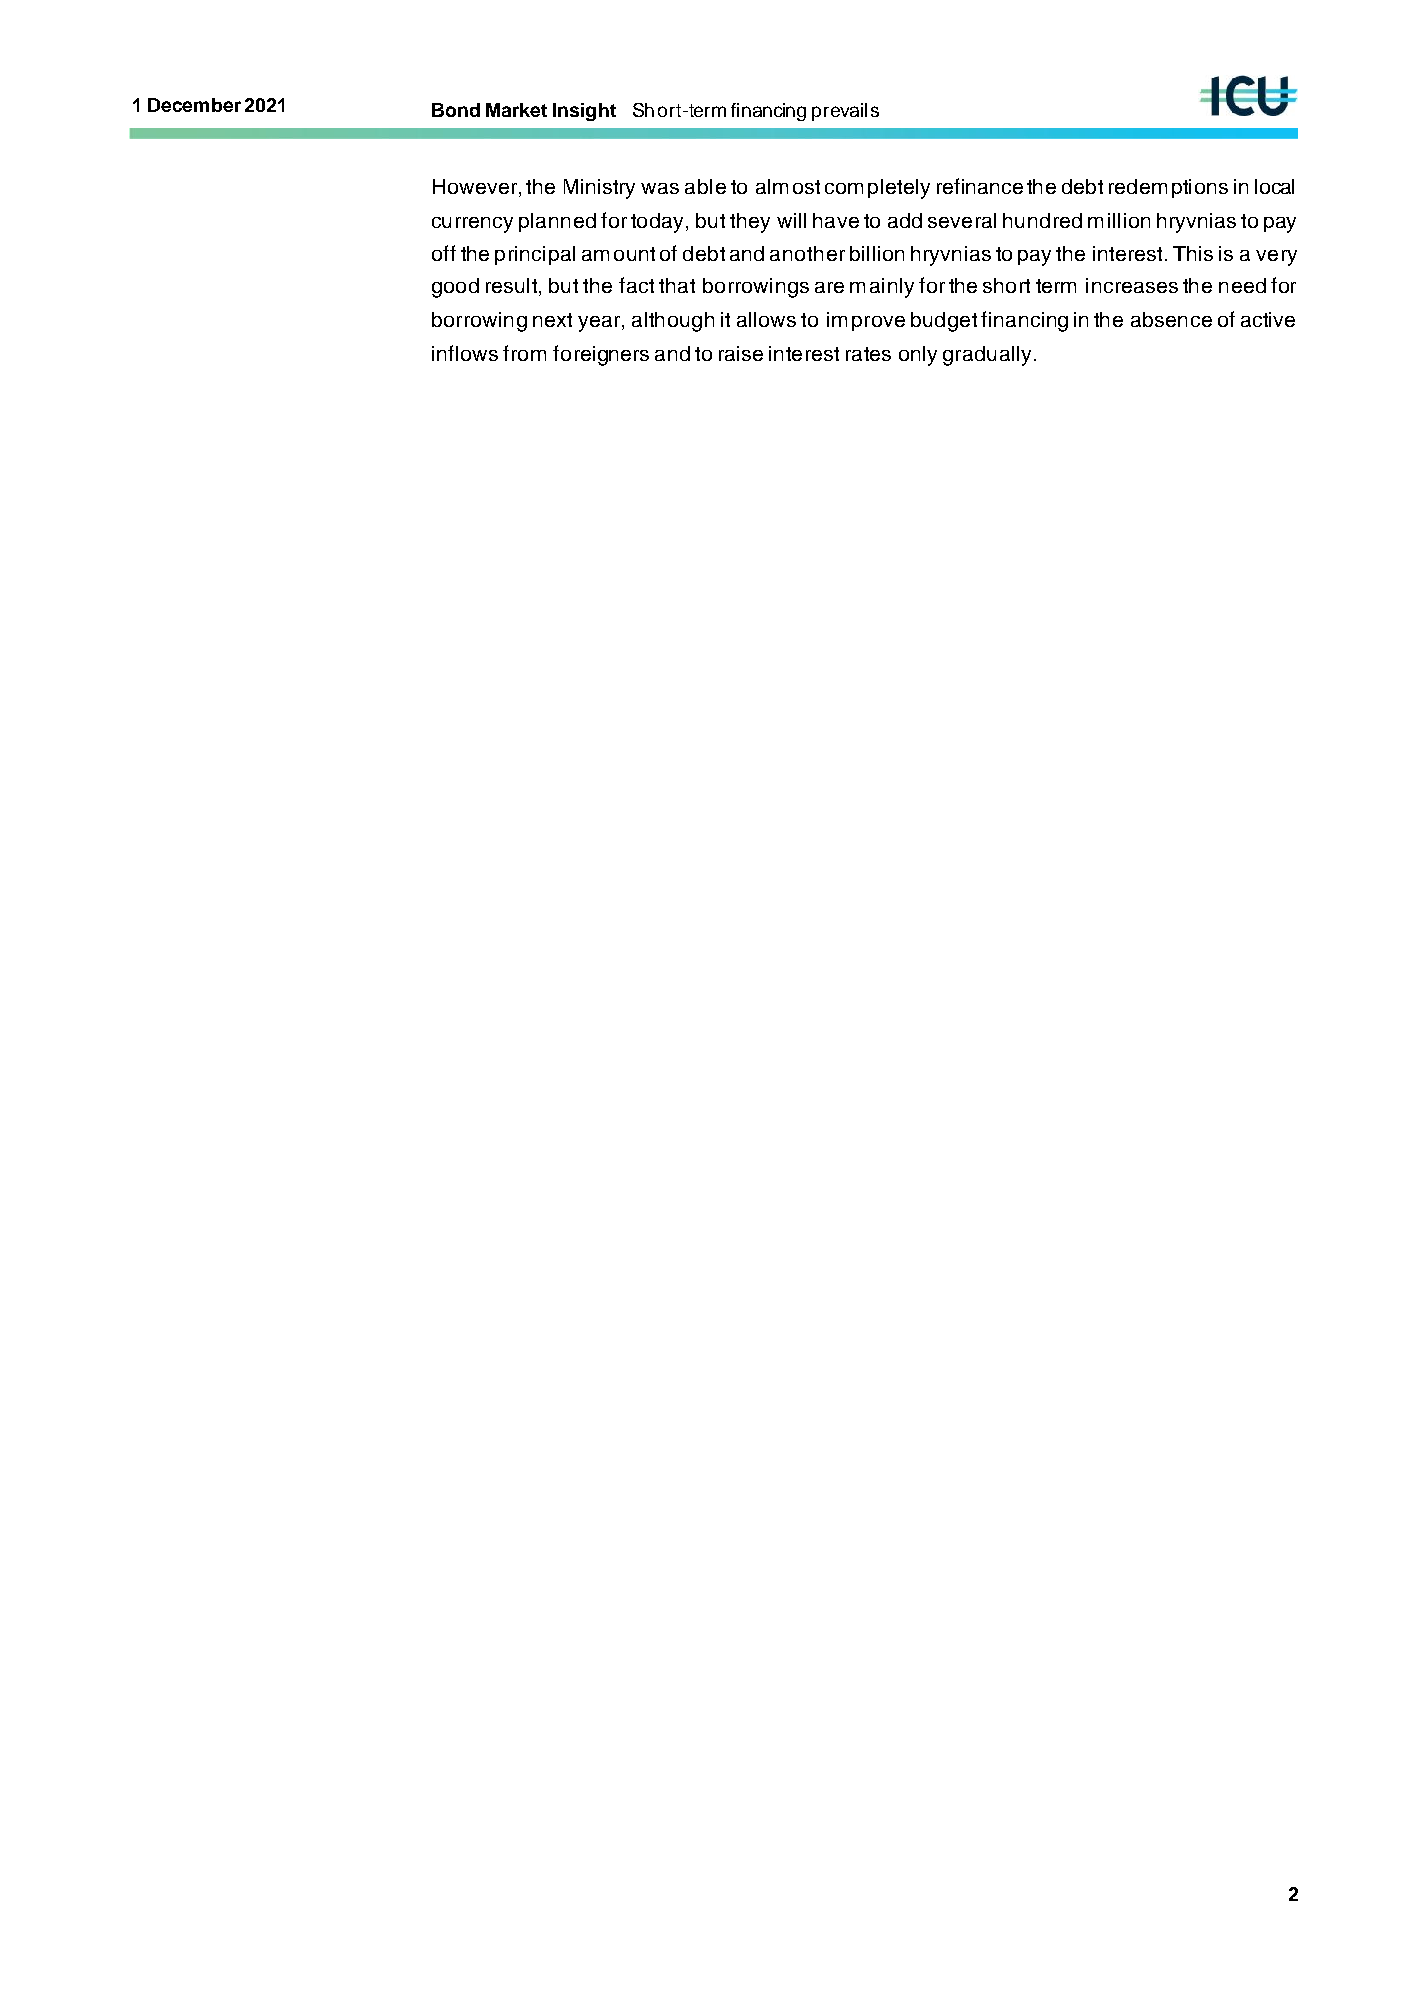  I want to click on good, so click(455, 288).
